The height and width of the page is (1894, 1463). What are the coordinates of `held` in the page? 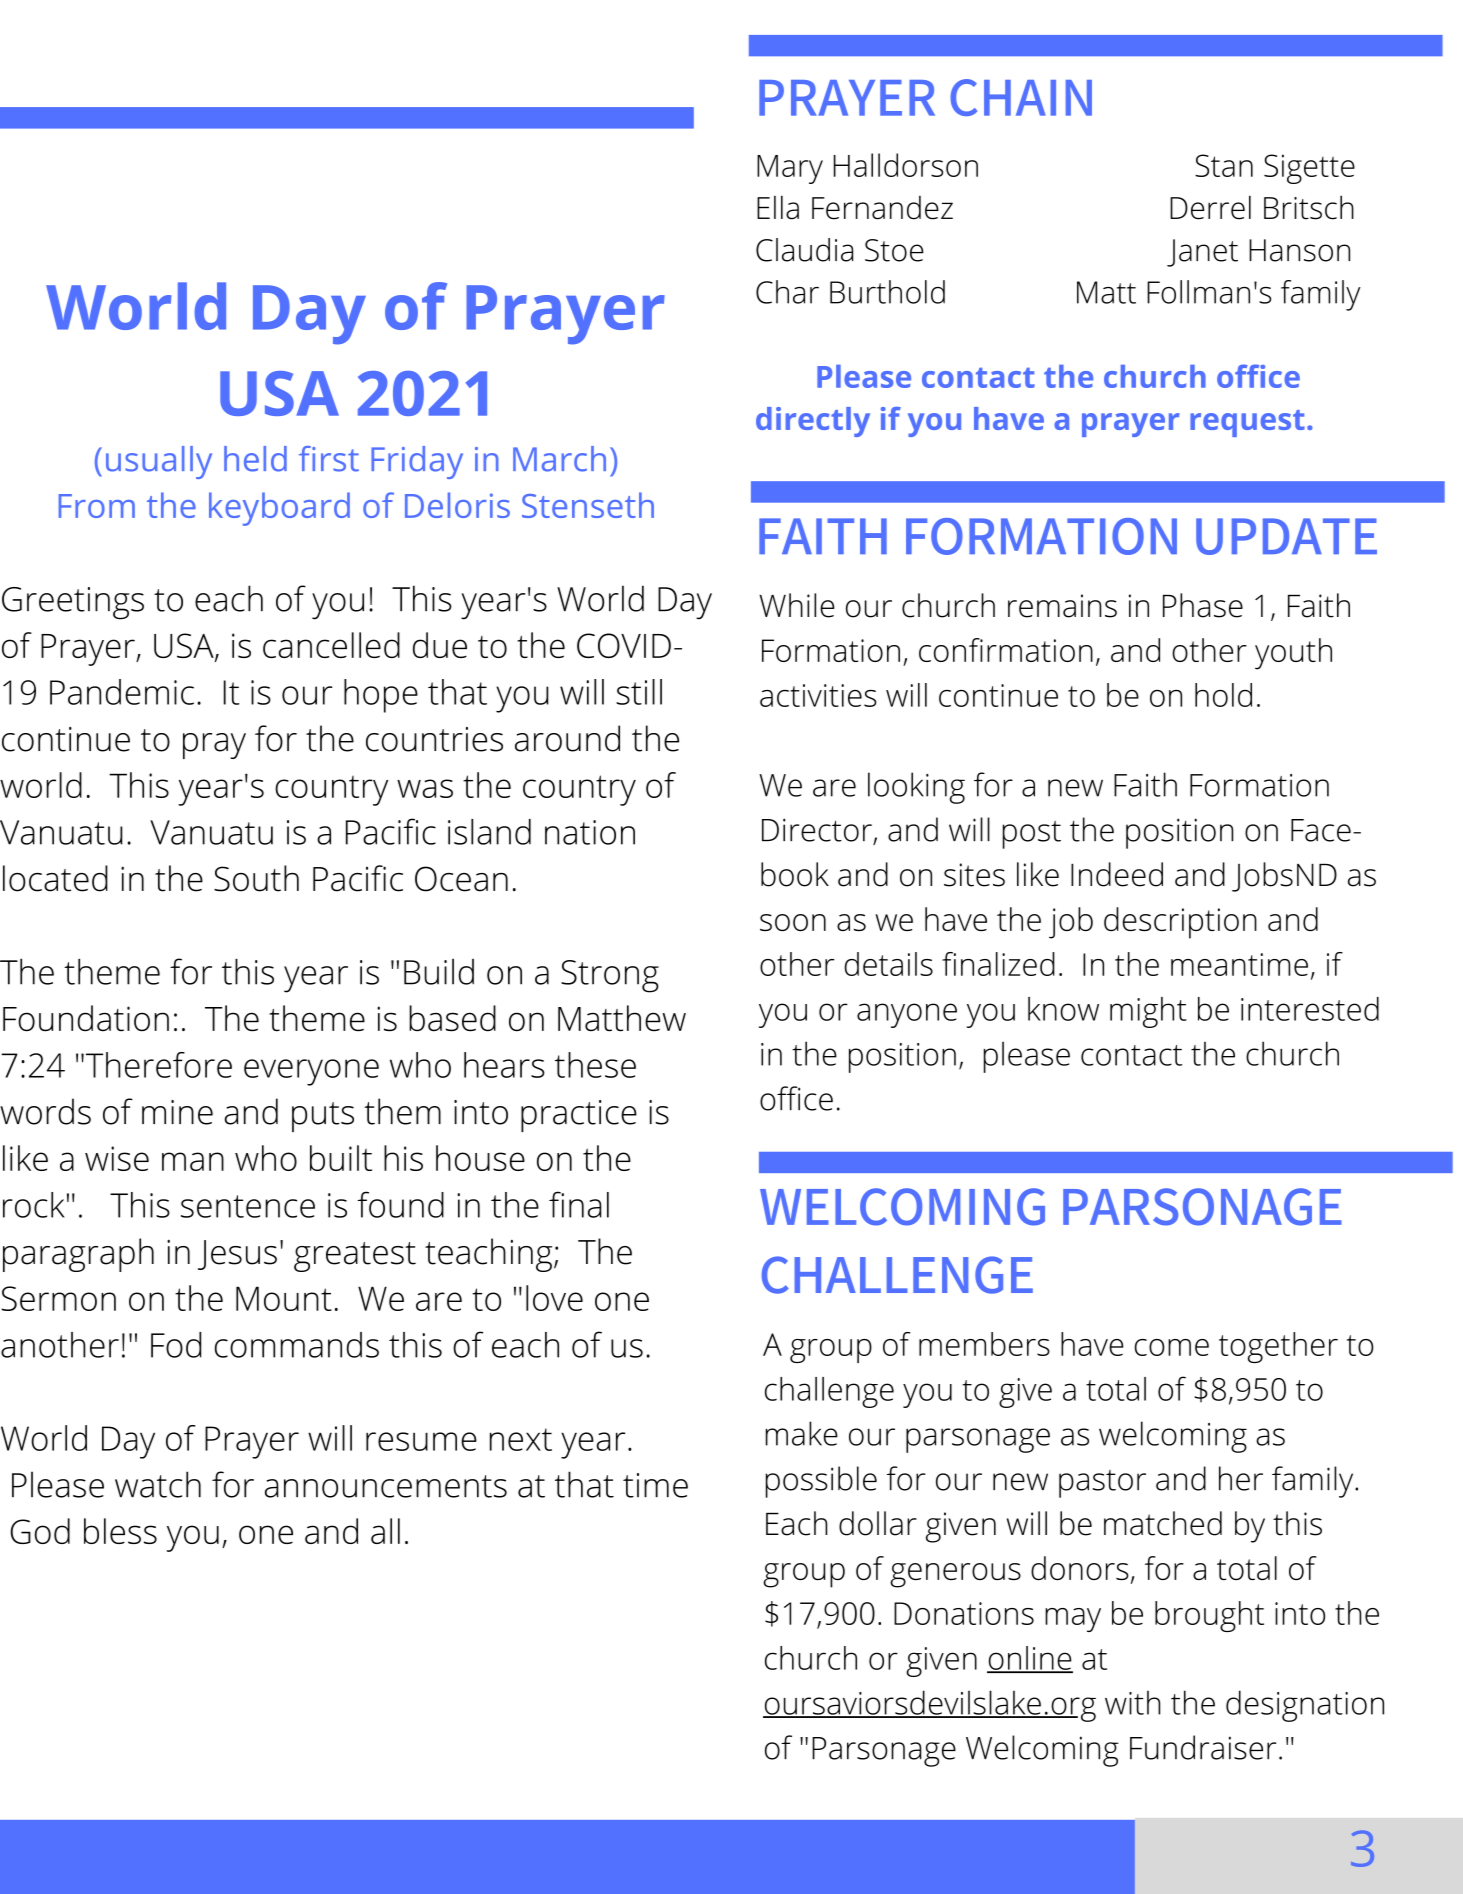 It's located at (255, 459).
